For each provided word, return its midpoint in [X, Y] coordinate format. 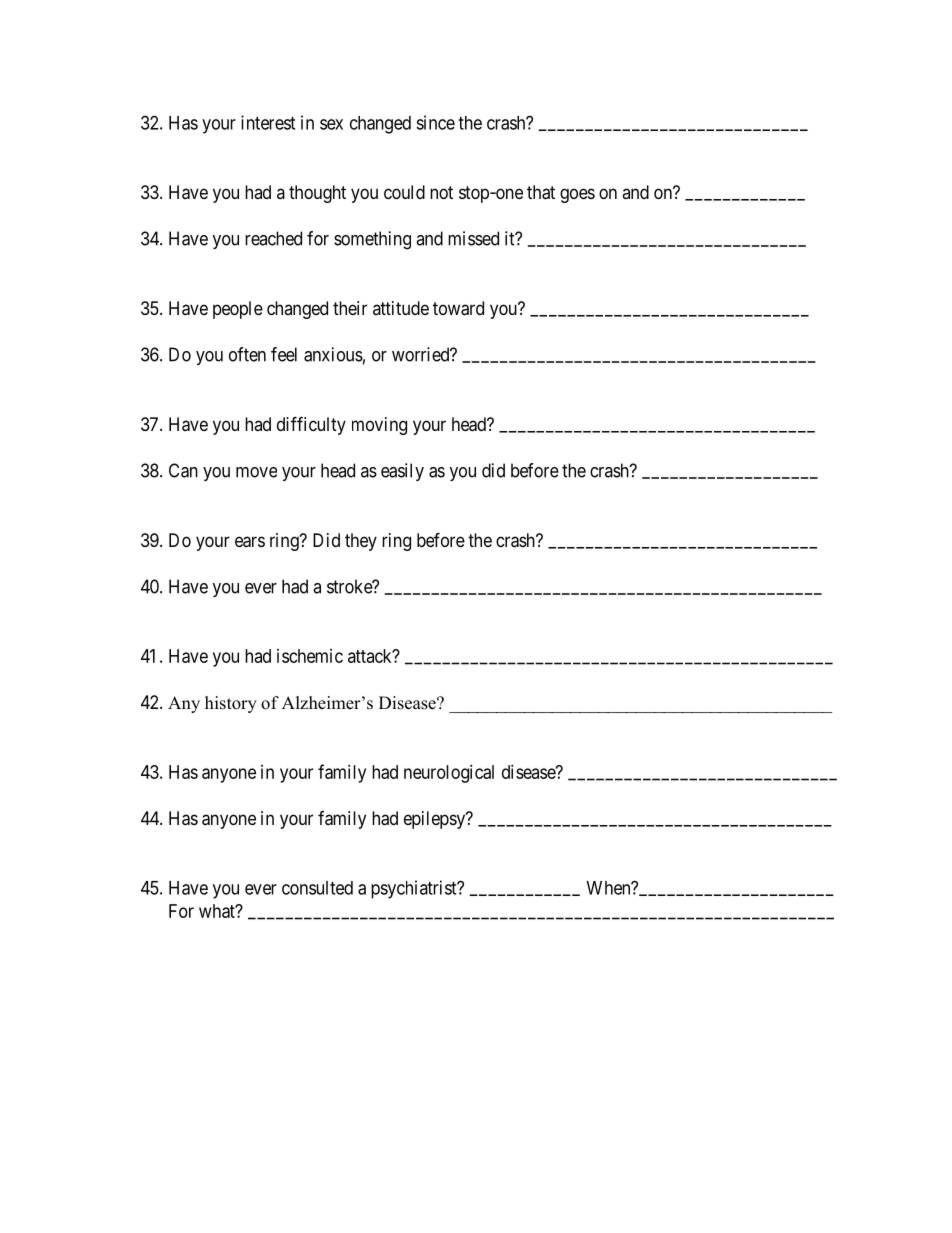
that [541, 192]
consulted [317, 888]
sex [331, 124]
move [256, 472]
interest [268, 122]
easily [402, 472]
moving [379, 426]
